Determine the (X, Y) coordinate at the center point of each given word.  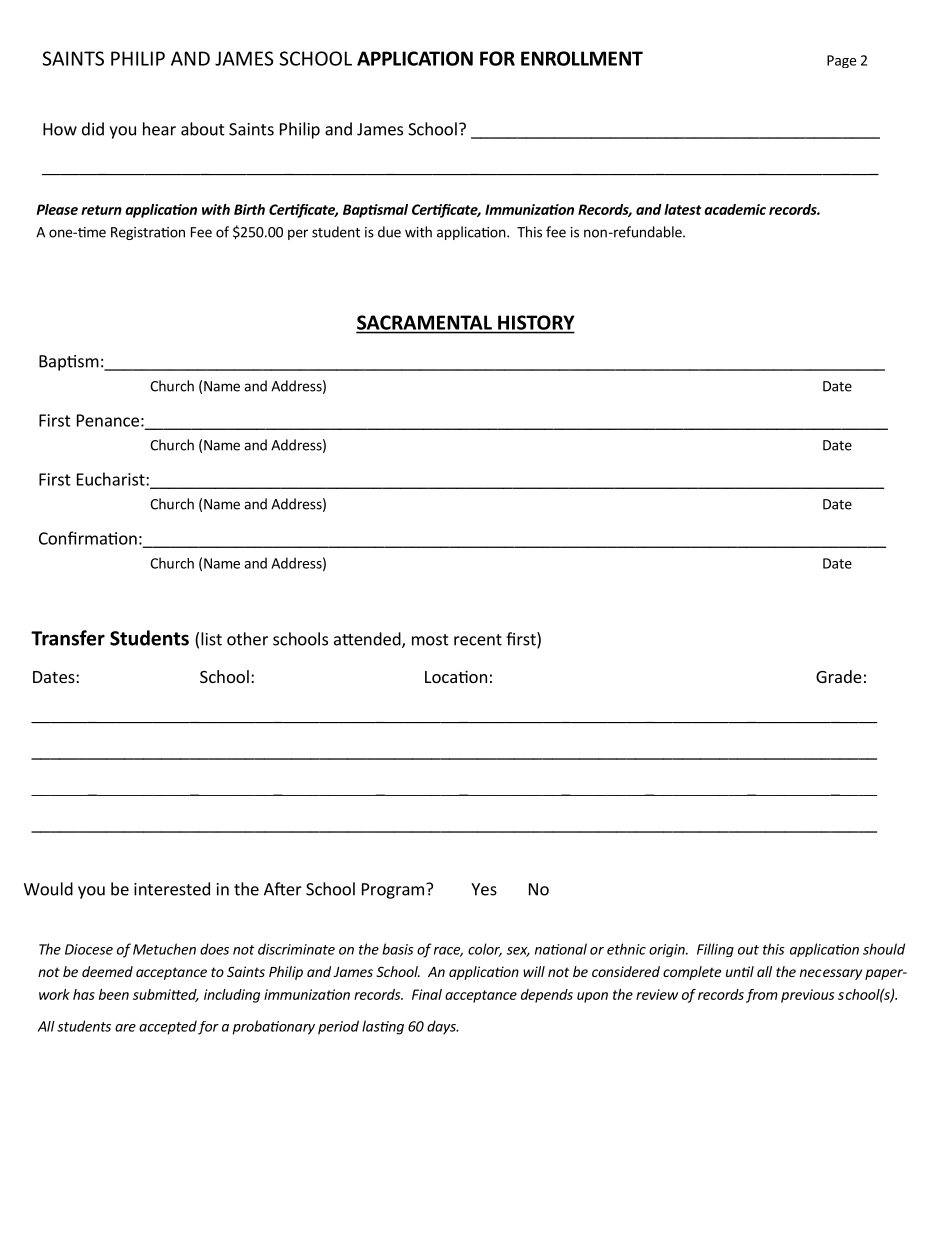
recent (478, 640)
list (211, 639)
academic (735, 209)
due (389, 232)
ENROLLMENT (582, 58)
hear (159, 129)
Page (841, 61)
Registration (148, 233)
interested (172, 889)
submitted (166, 995)
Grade (839, 676)
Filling (715, 950)
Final (427, 994)
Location (456, 676)
